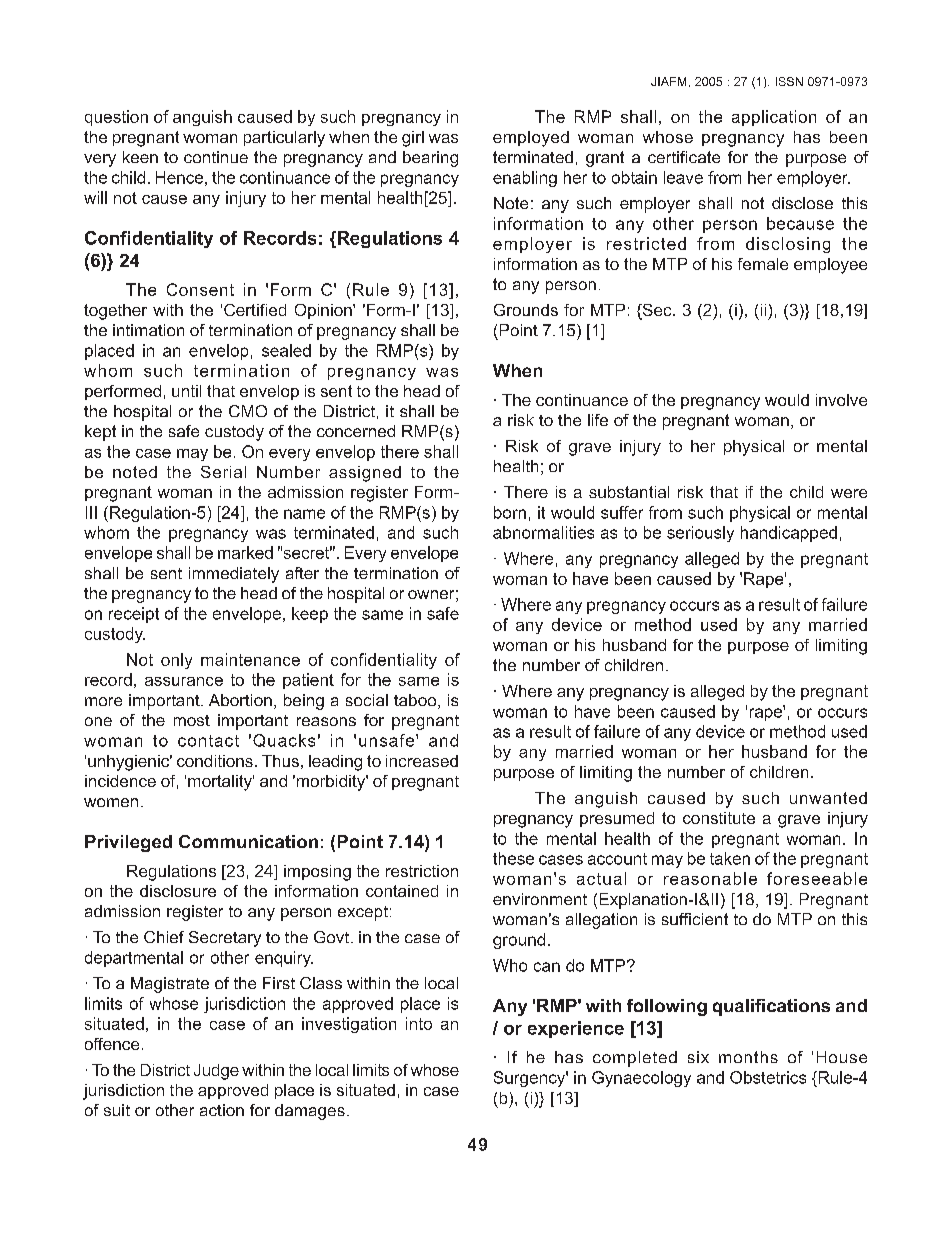 Image resolution: width=952 pixels, height=1233 pixels. I want to click on employed, so click(531, 139).
